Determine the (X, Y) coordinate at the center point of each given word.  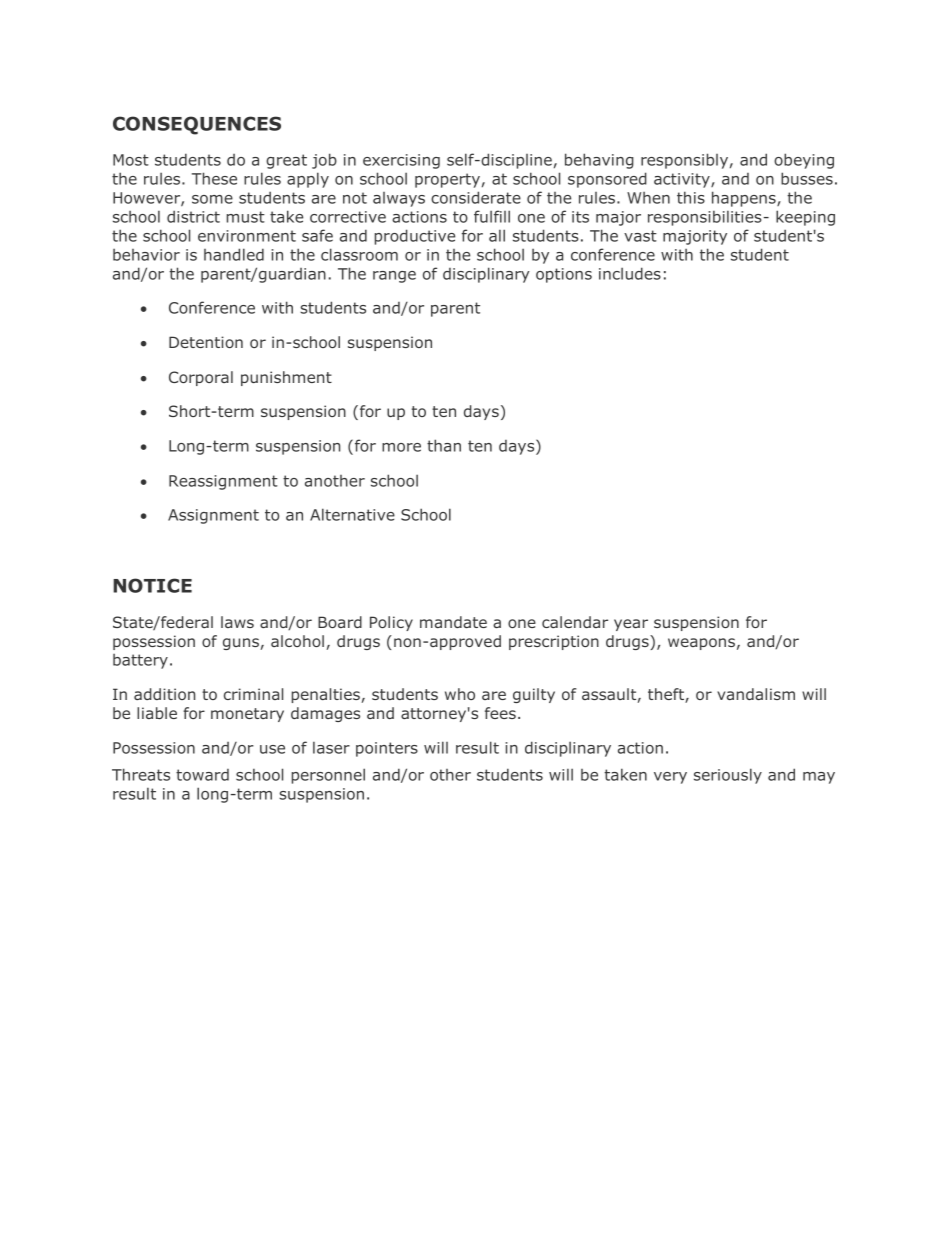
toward (202, 775)
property (447, 180)
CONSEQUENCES (197, 125)
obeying (804, 161)
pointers (387, 749)
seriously (728, 776)
